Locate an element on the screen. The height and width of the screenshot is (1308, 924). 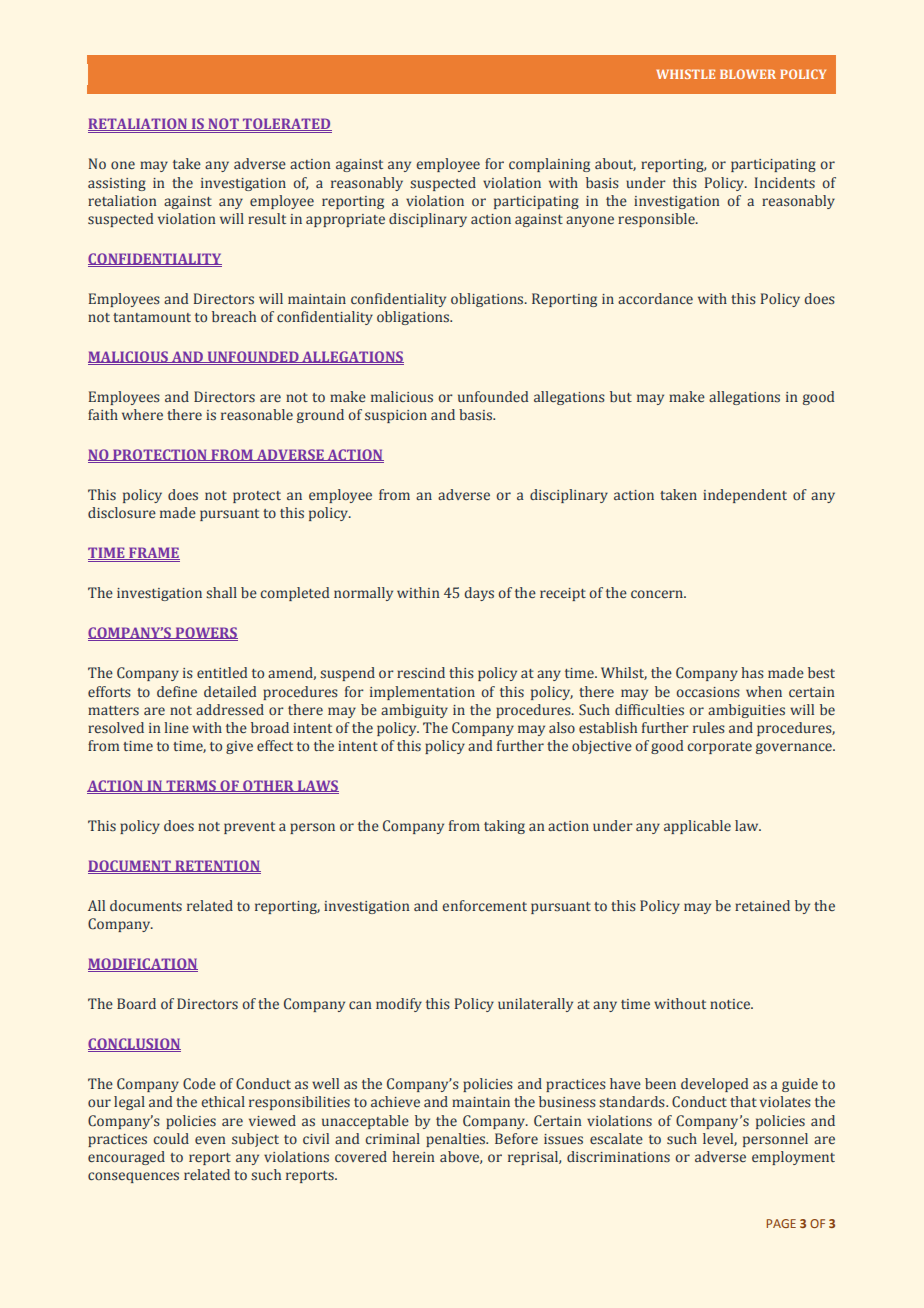
independent is located at coordinates (745, 496).
